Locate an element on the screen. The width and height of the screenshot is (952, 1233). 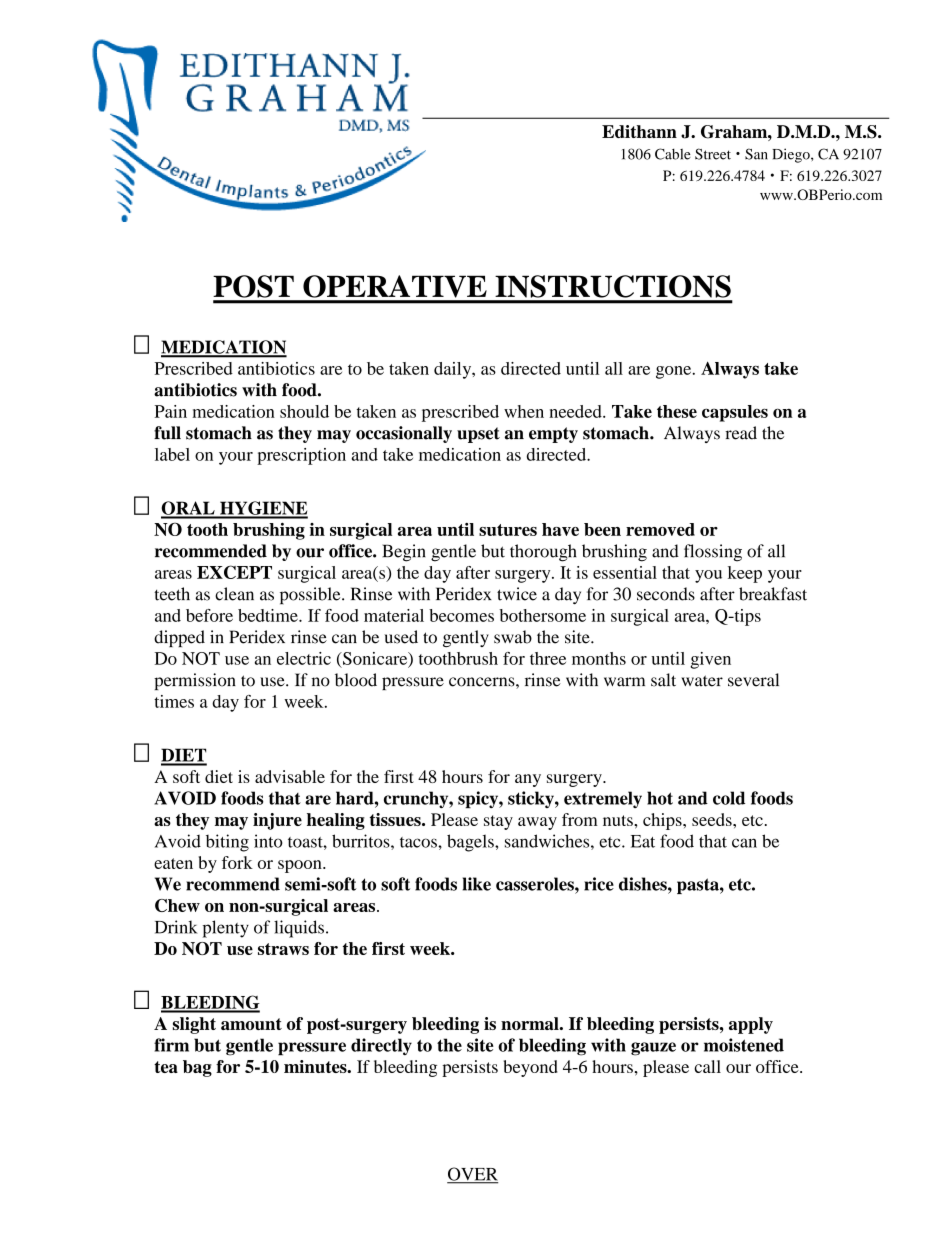
seeds is located at coordinates (713, 819).
